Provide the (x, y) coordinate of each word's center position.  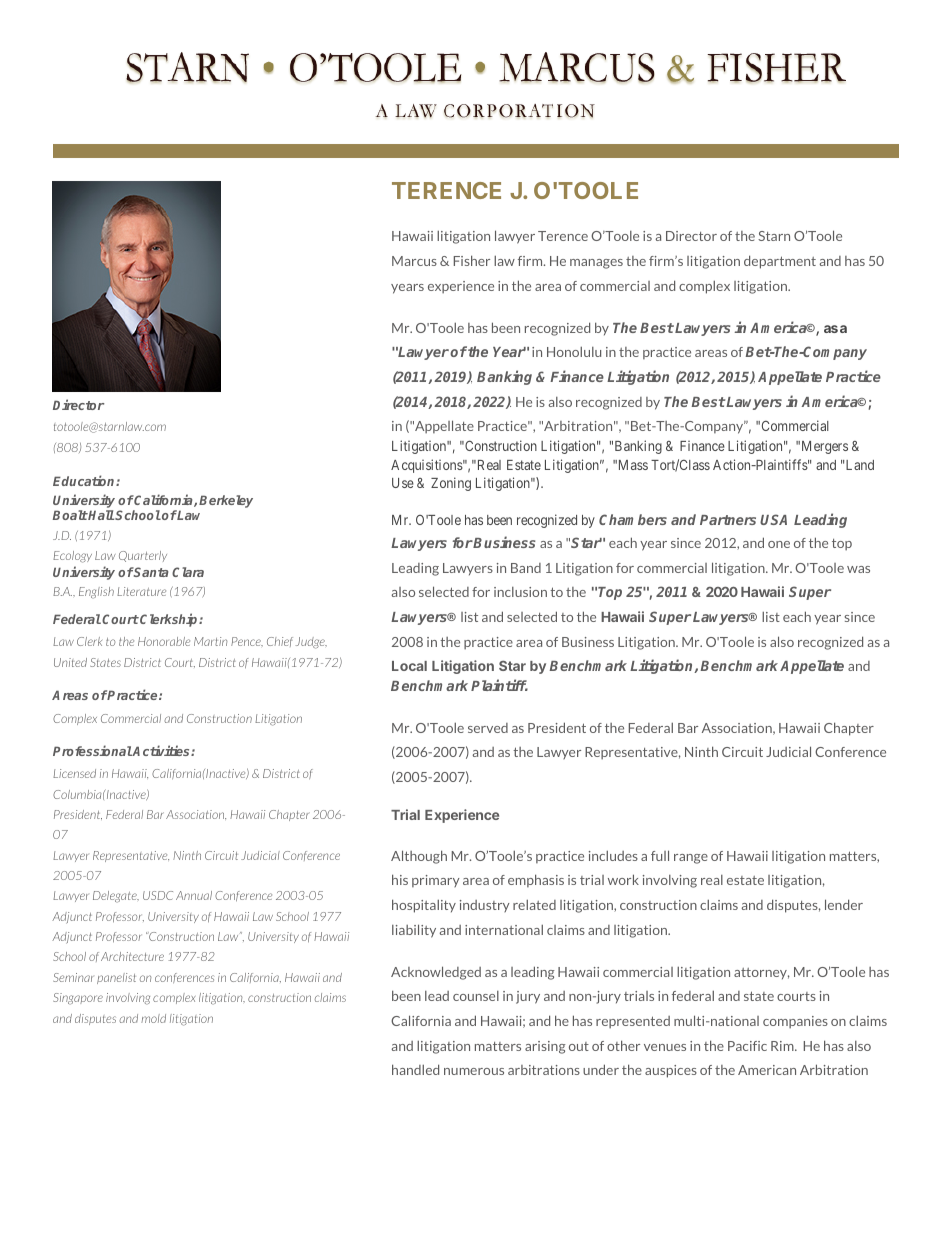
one (779, 544)
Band (526, 568)
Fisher (472, 260)
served (488, 728)
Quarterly (143, 556)
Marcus (414, 261)
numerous (474, 1071)
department (780, 262)
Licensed (74, 773)
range (691, 859)
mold (153, 1018)
